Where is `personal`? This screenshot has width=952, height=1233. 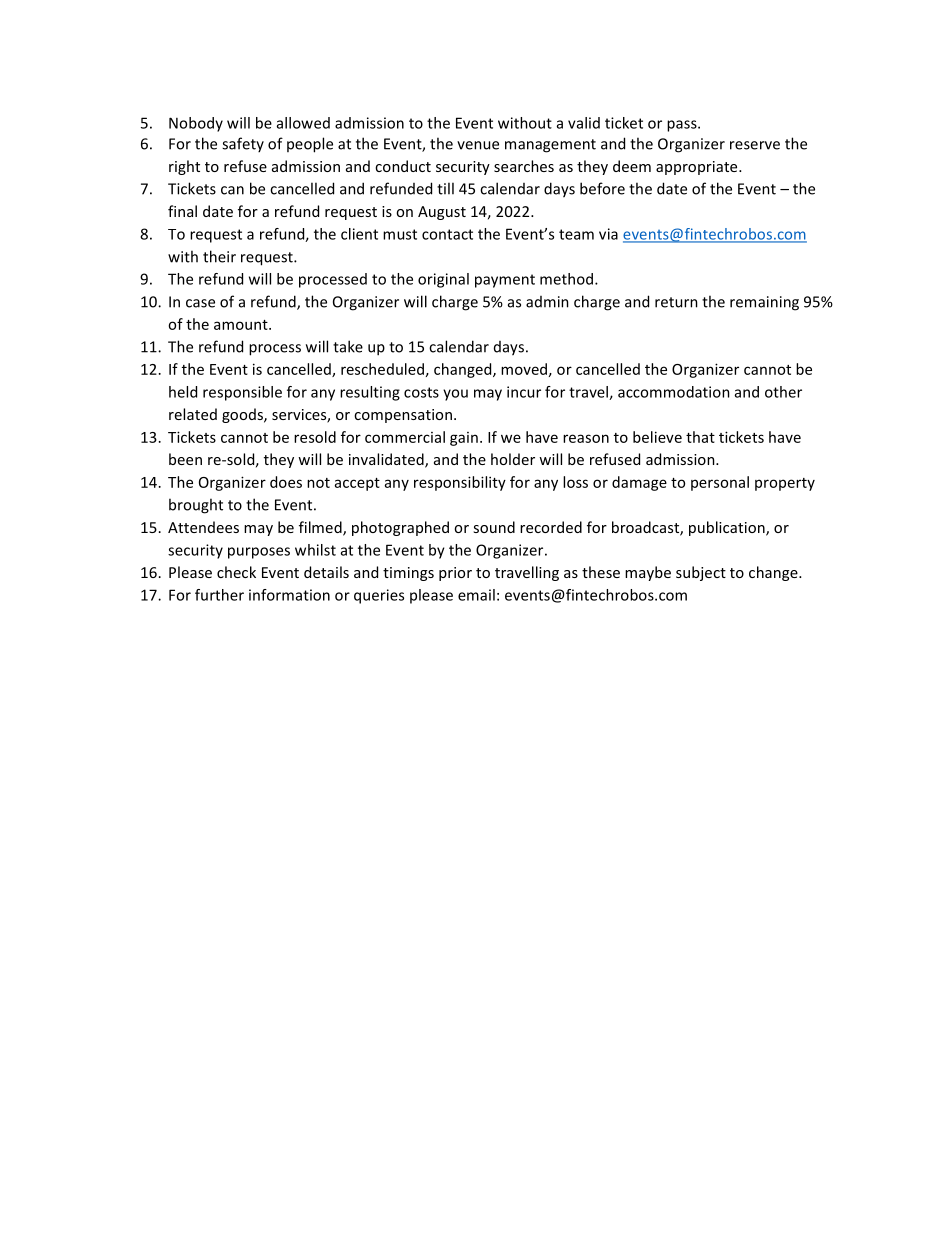 personal is located at coordinates (720, 483).
